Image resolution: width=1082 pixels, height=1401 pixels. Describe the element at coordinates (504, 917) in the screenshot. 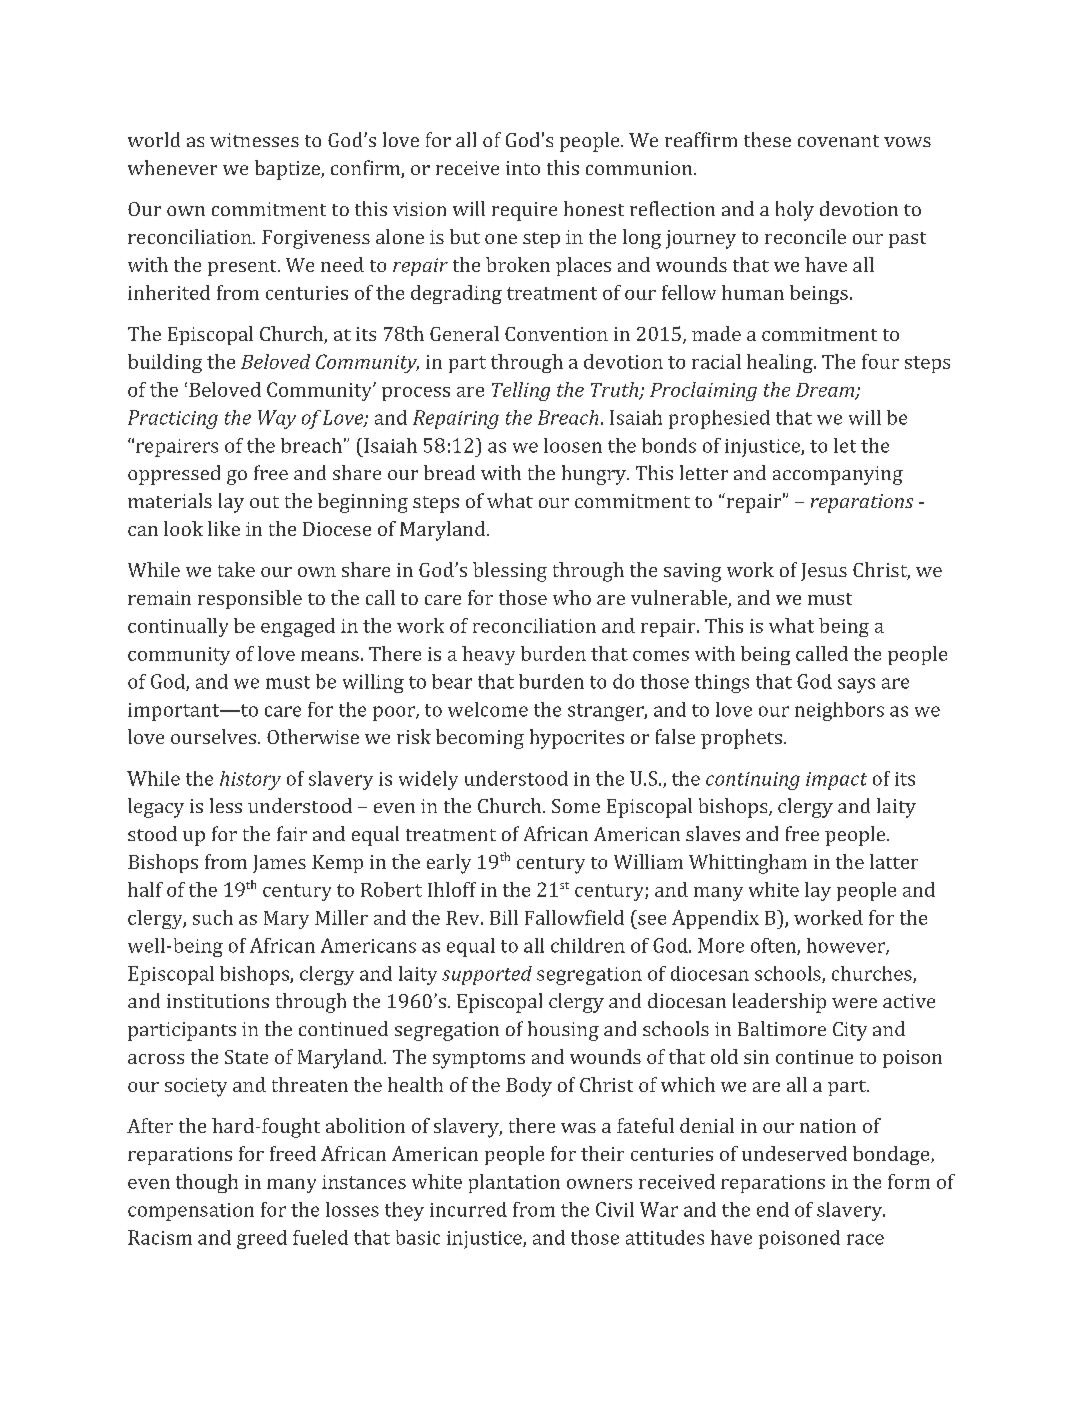

I see `Bill` at that location.
